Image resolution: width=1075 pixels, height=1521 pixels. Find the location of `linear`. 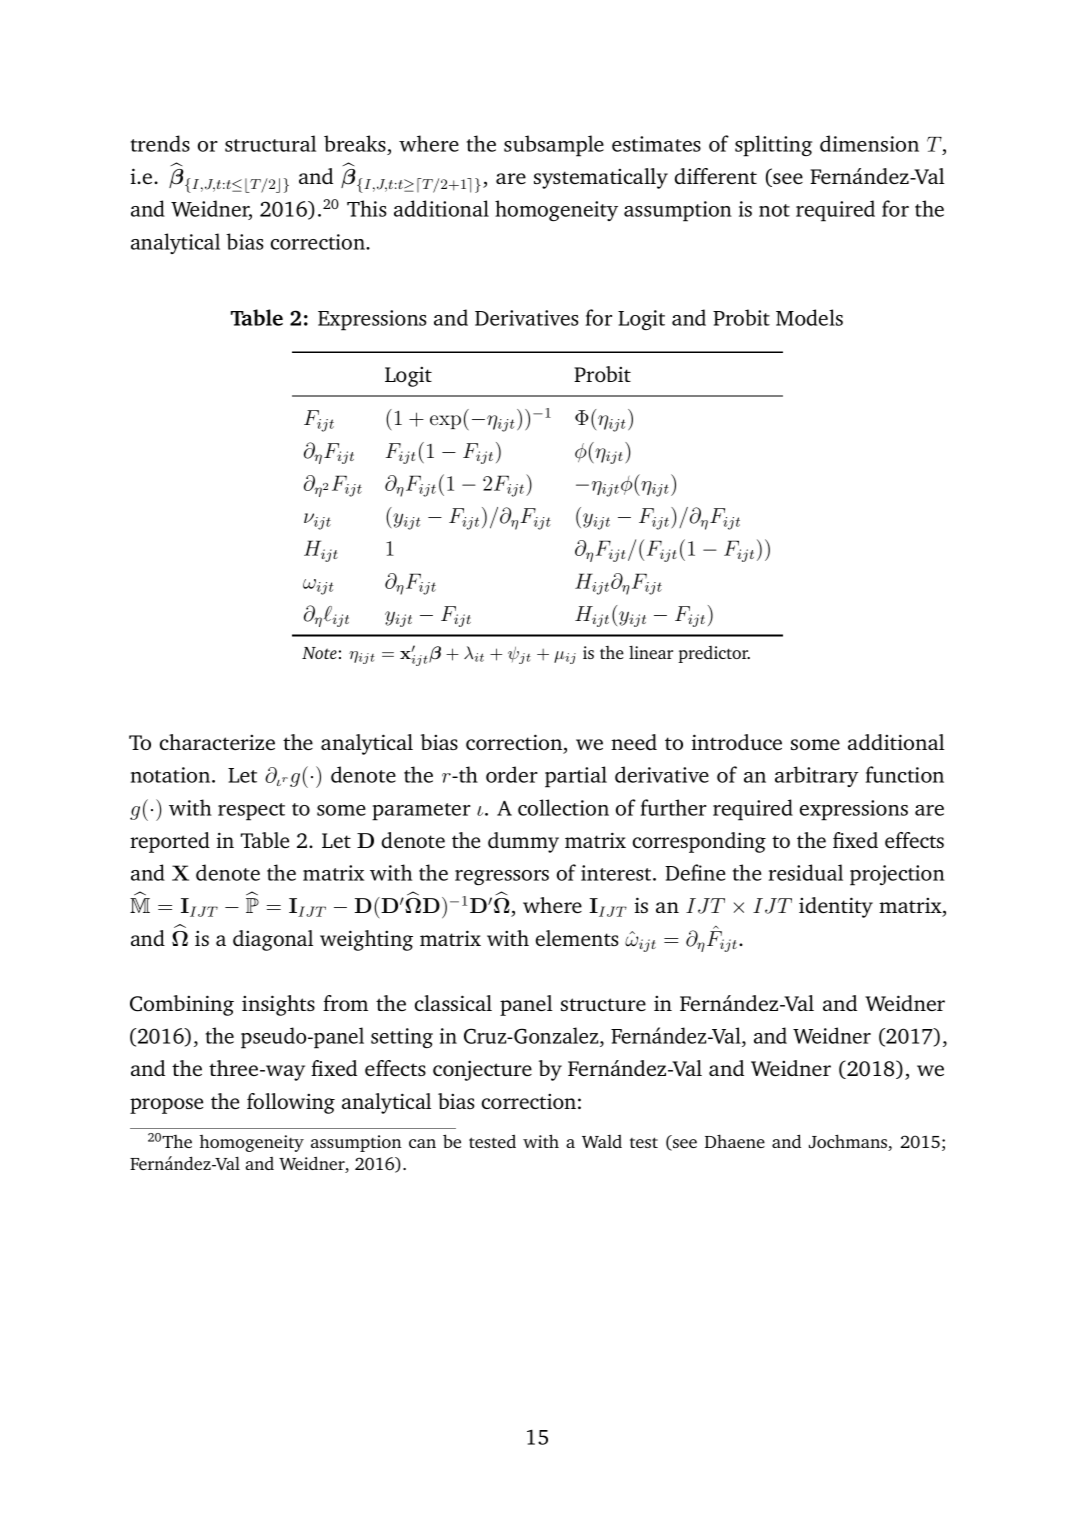

linear is located at coordinates (651, 652).
